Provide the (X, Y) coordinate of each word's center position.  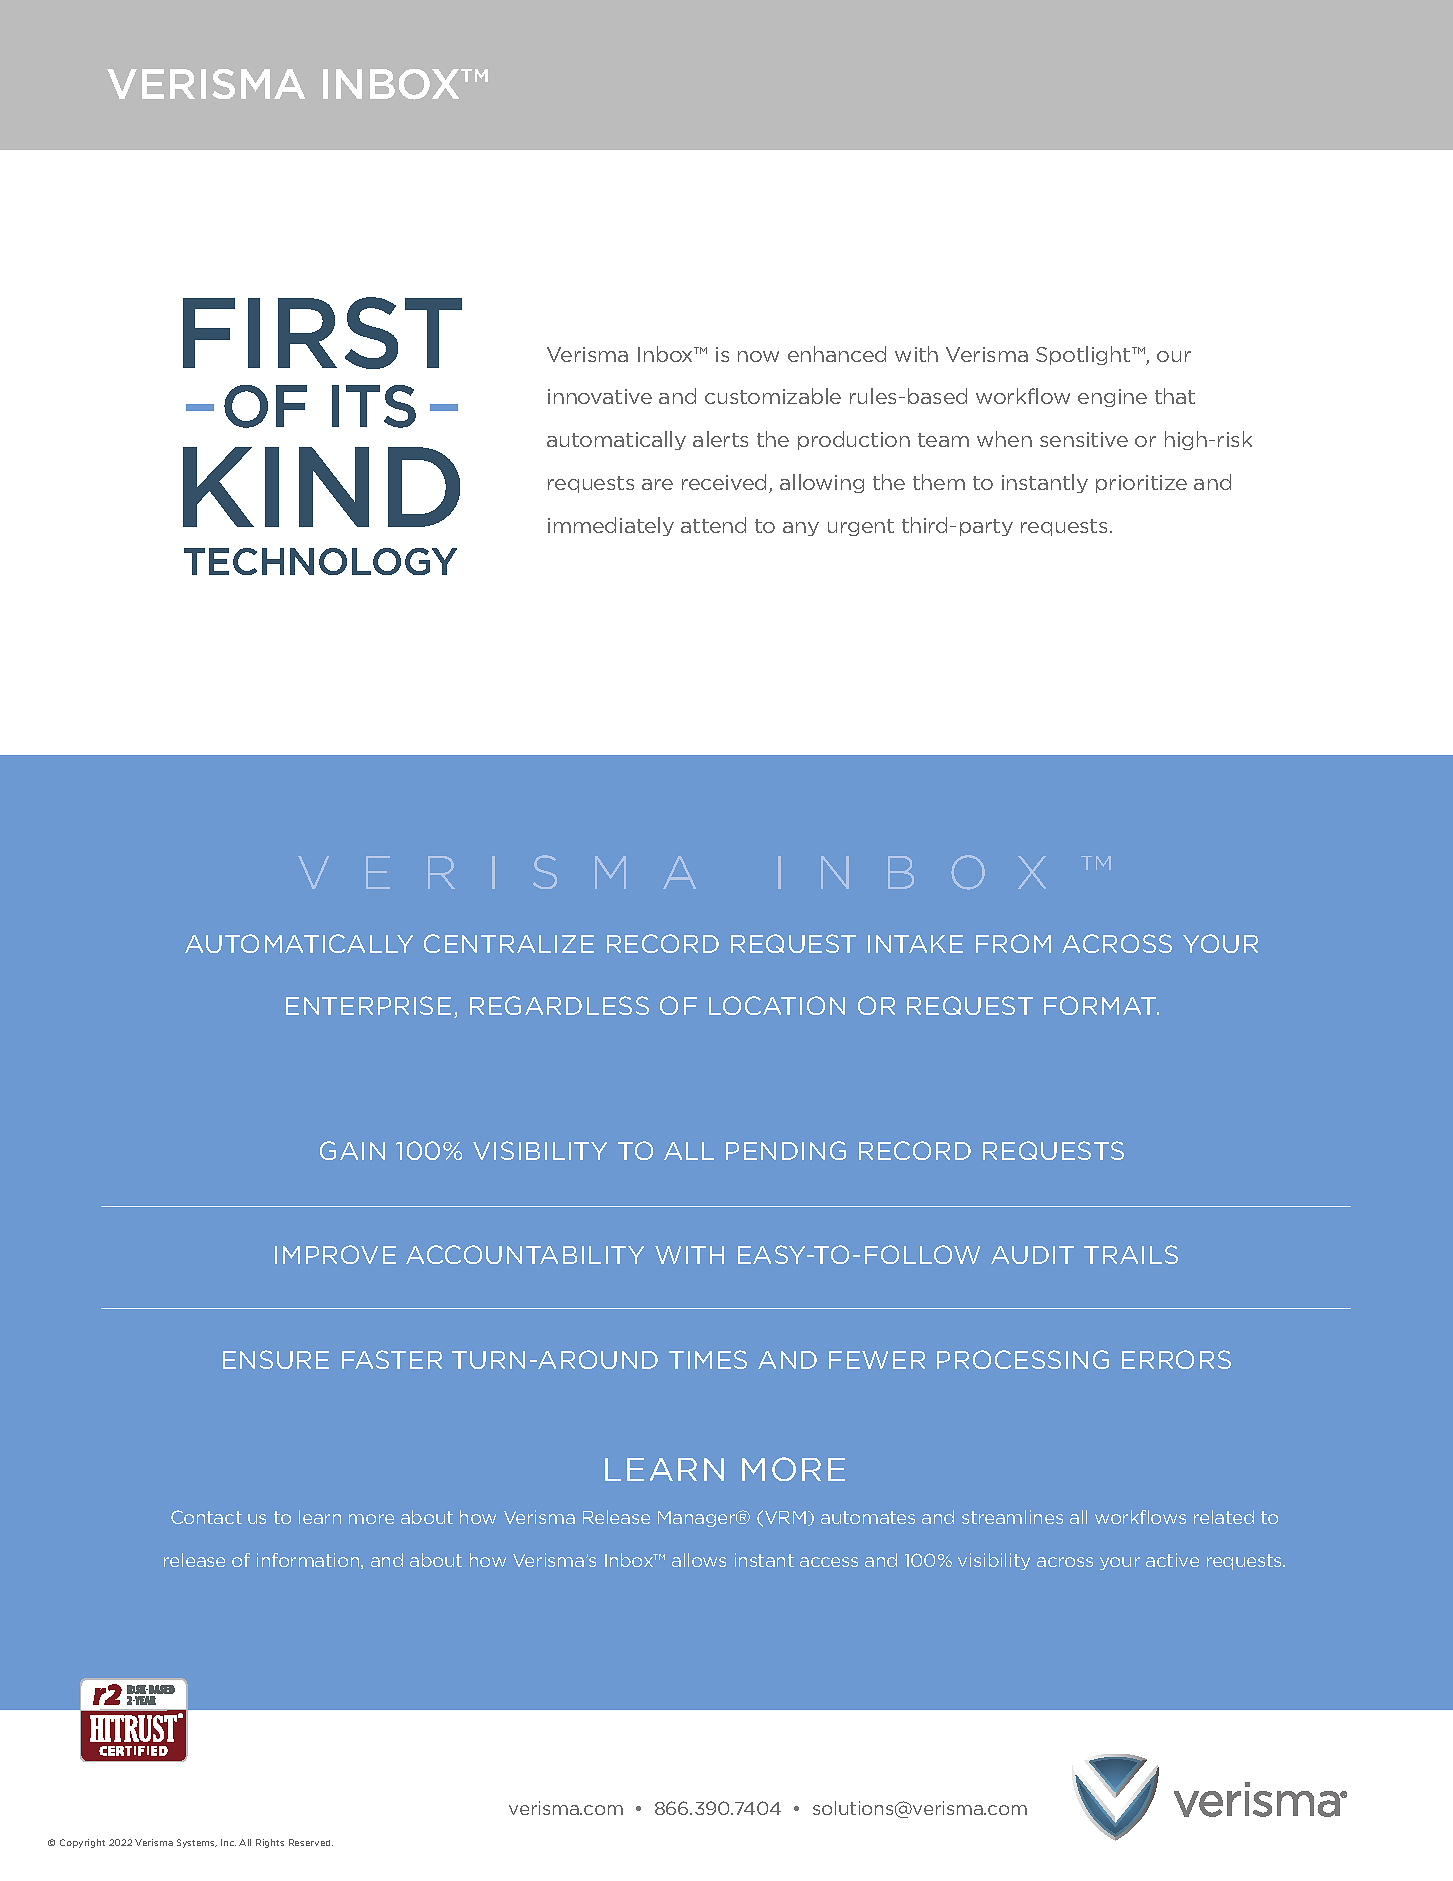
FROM (1013, 943)
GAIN (352, 1150)
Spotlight (1084, 355)
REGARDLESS (559, 1005)
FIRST (322, 333)
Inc (228, 1842)
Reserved (311, 1842)
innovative (600, 396)
